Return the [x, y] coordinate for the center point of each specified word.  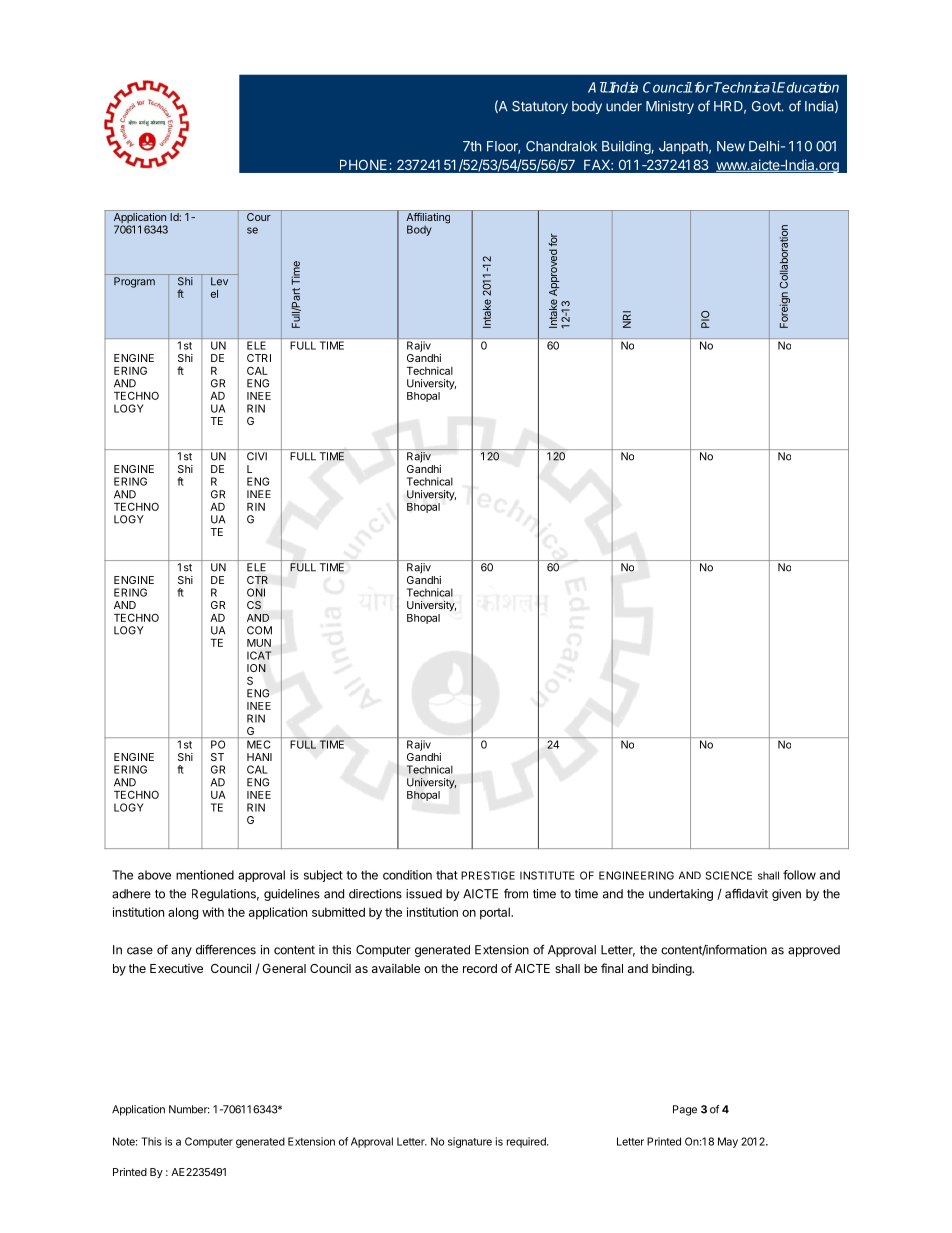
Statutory [540, 107]
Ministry [670, 107]
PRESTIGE [488, 875]
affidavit [746, 894]
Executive [176, 968]
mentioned [205, 875]
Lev [219, 281]
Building [626, 147]
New [731, 146]
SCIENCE [729, 875]
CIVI [257, 456]
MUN [259, 643]
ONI [256, 592]
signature [470, 1142]
